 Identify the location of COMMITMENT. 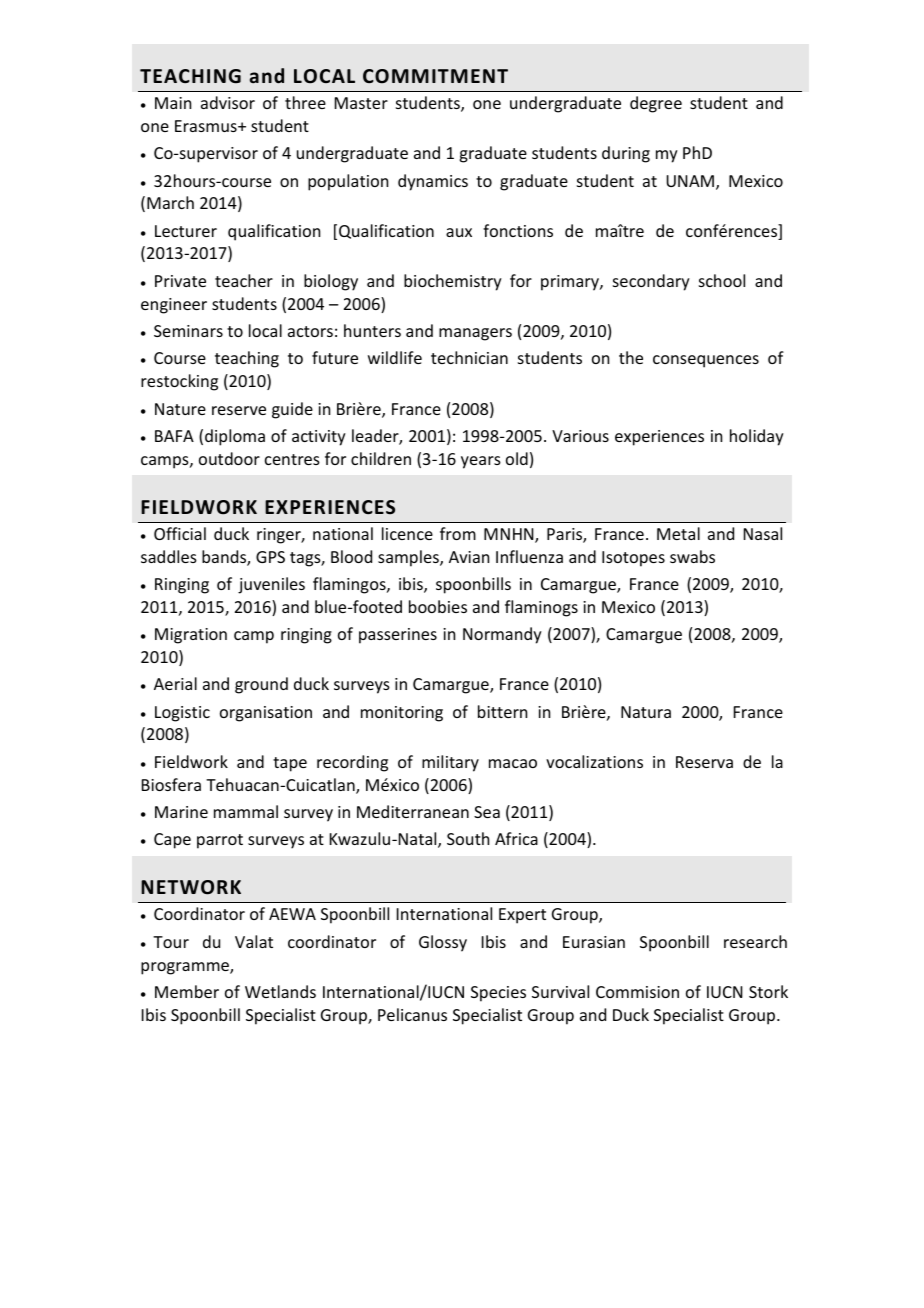
(435, 76).
